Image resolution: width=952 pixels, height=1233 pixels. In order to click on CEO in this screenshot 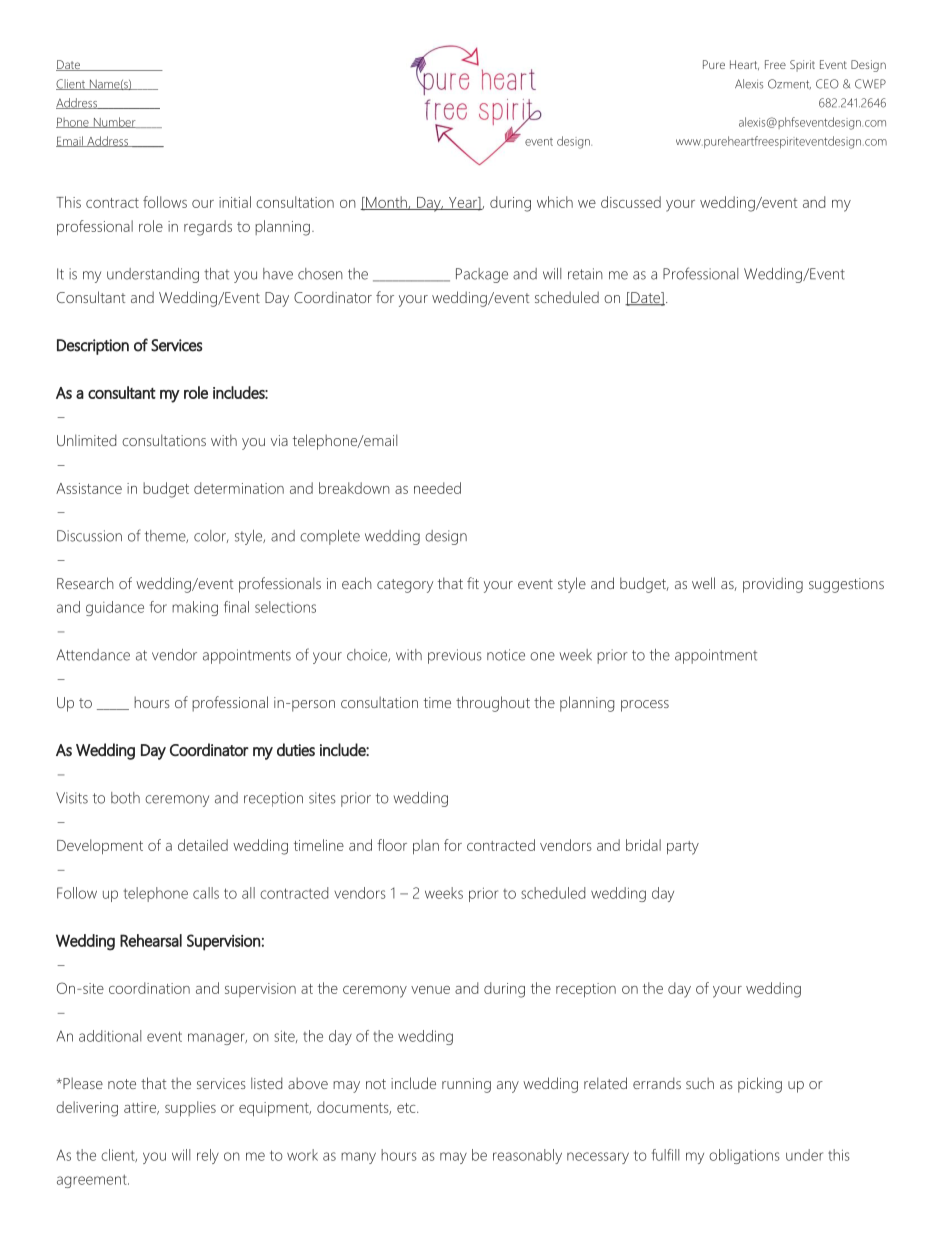, I will do `click(827, 84)`.
